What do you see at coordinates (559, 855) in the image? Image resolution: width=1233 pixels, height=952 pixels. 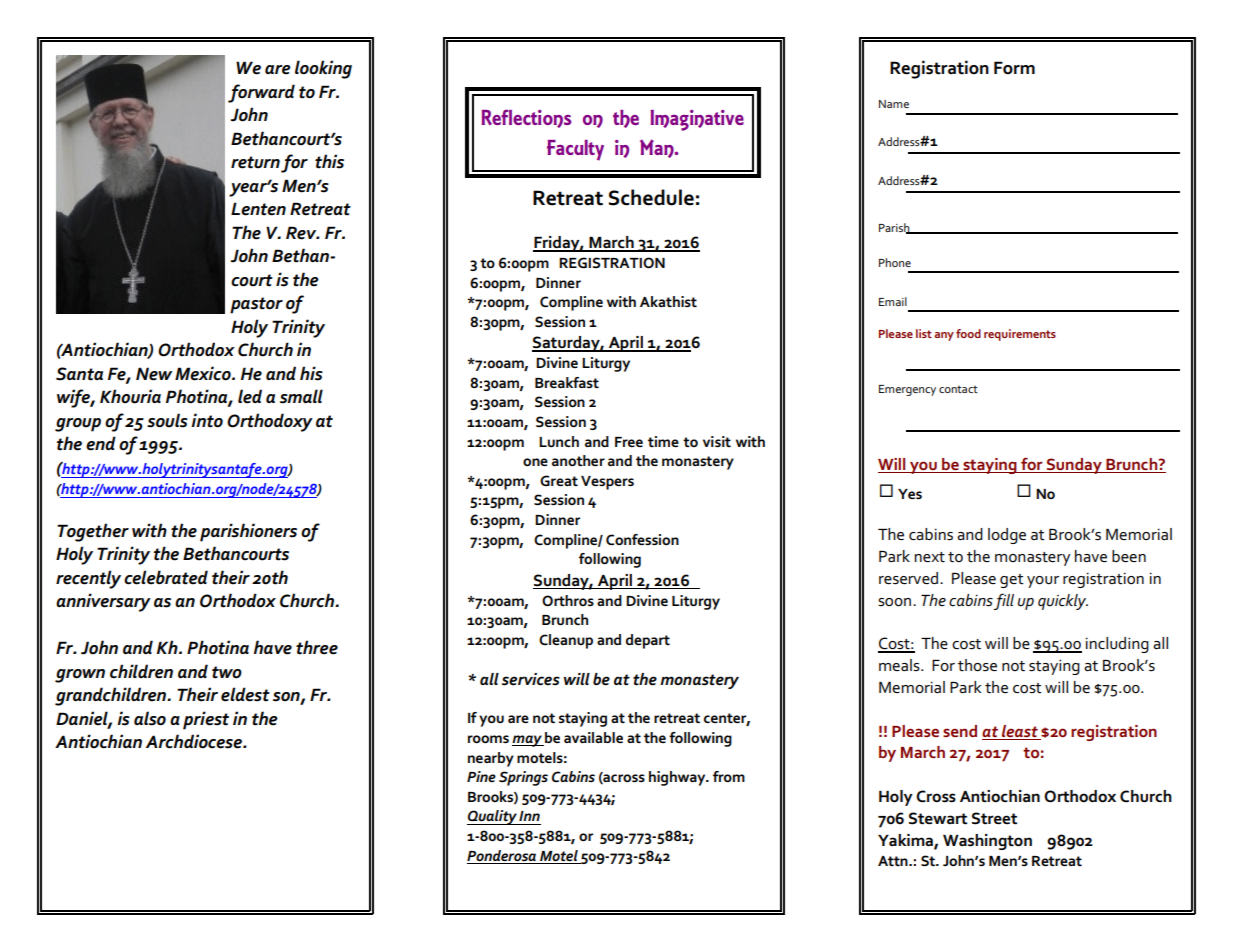 I see `Motel` at bounding box center [559, 855].
